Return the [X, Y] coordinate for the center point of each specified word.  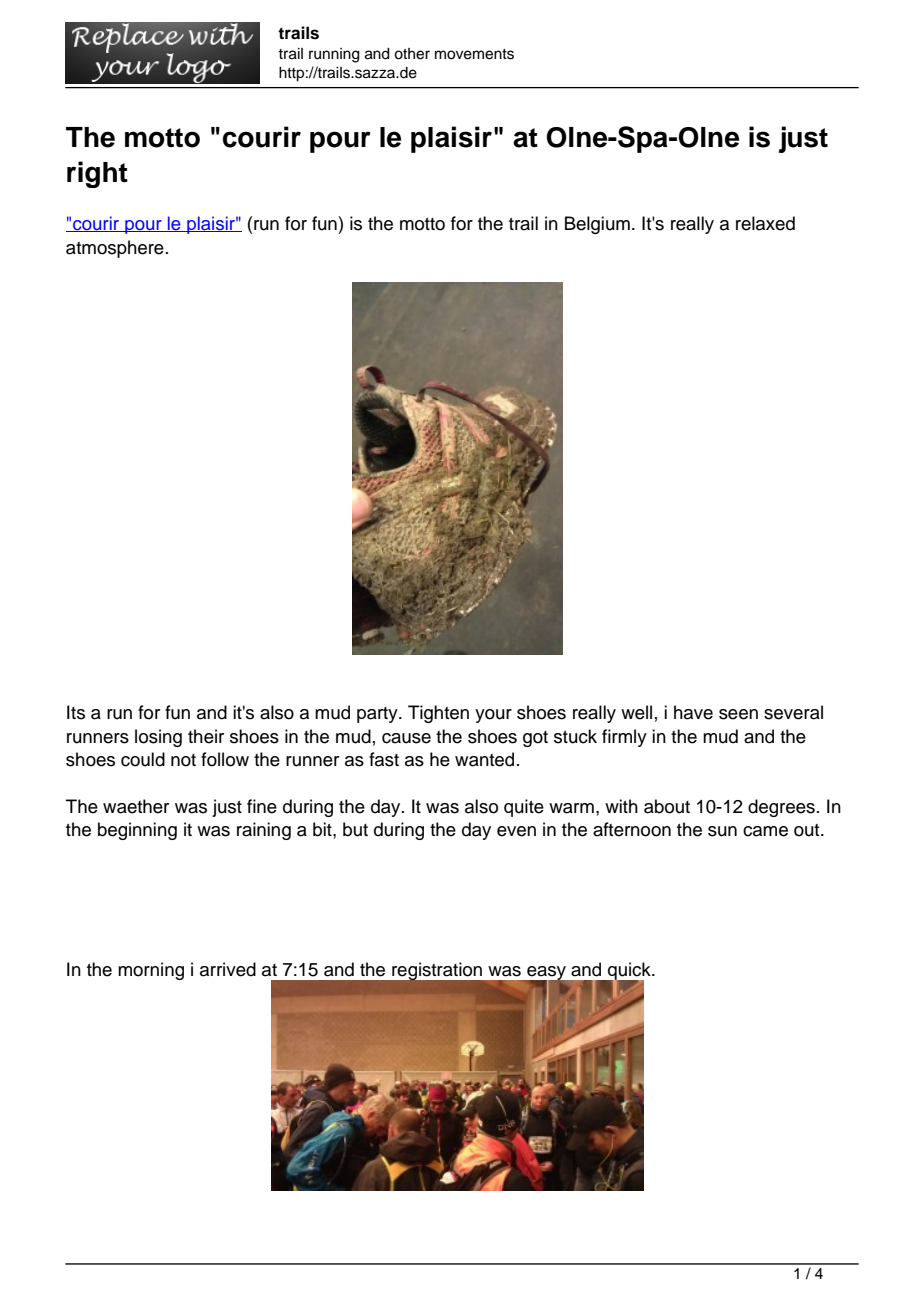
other [412, 54]
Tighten [438, 714]
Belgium [597, 225]
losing [158, 738]
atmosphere [115, 249]
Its [76, 712]
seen [738, 714]
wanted [484, 759]
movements [474, 54]
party [378, 715]
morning [151, 971]
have [693, 712]
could [143, 759]
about [667, 806]
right [97, 174]
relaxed [765, 223]
